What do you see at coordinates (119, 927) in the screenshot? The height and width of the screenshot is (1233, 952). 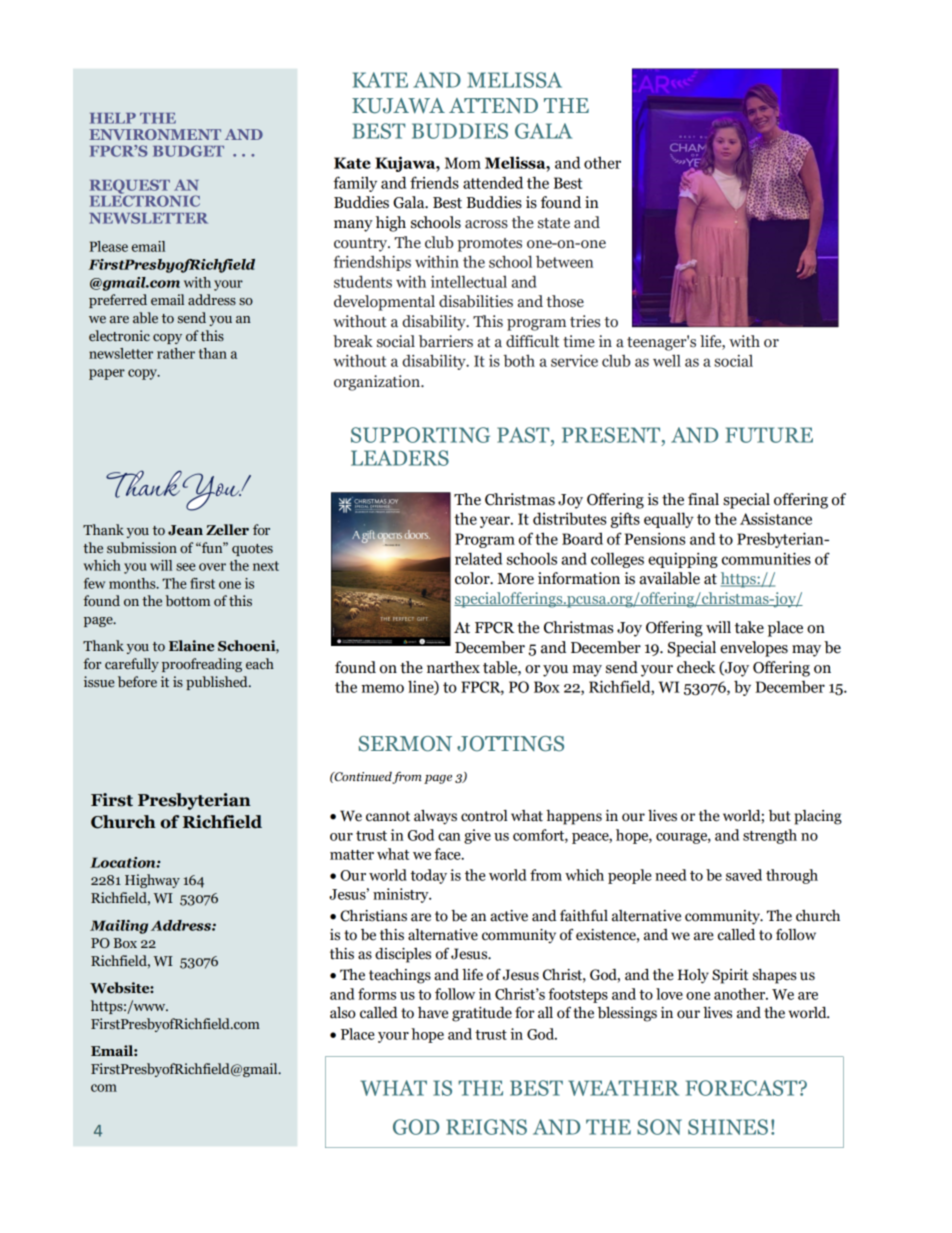 I see `Mailing` at bounding box center [119, 927].
